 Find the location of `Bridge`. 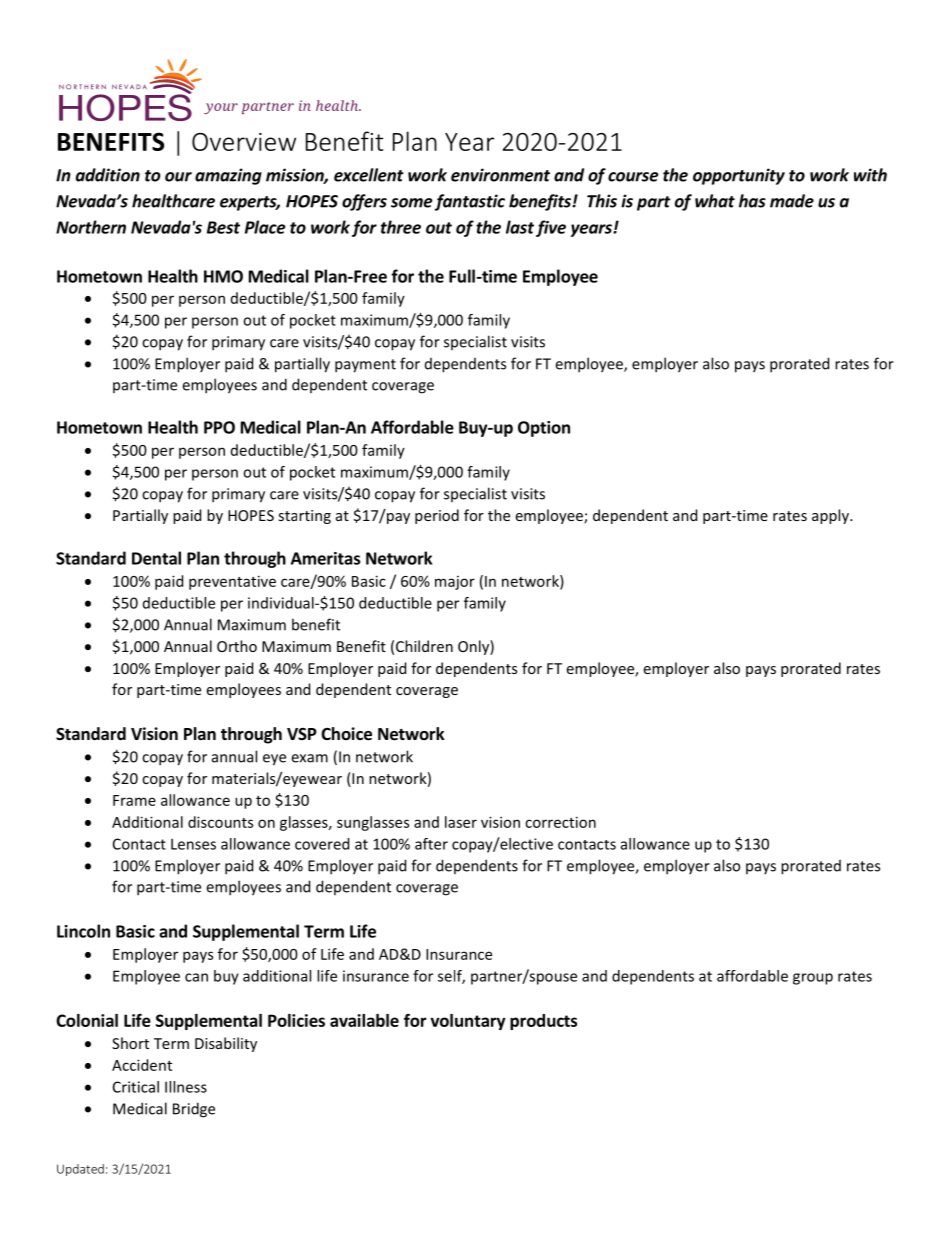

Bridge is located at coordinates (194, 1110).
